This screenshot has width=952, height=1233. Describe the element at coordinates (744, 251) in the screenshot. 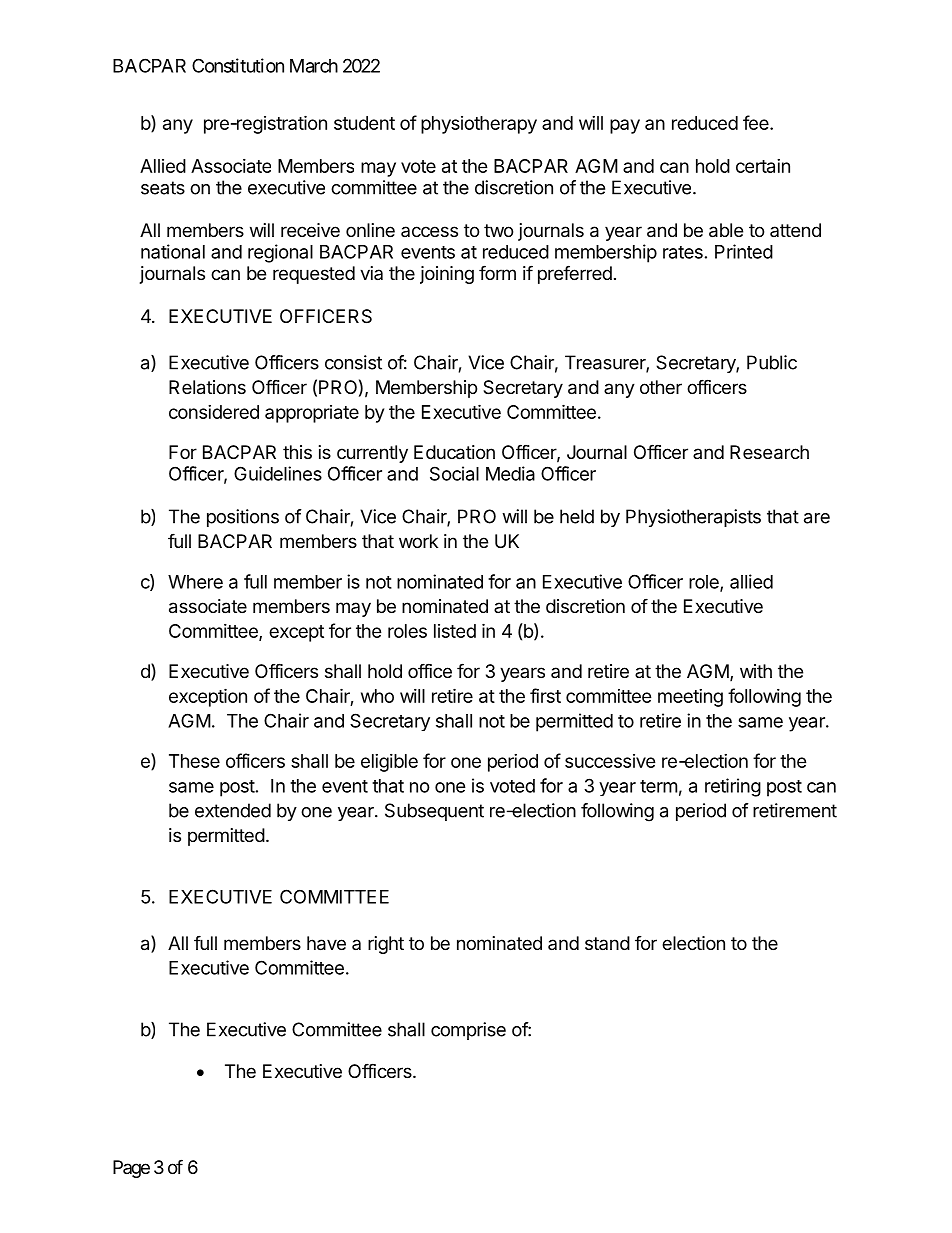

I see `Printed` at that location.
